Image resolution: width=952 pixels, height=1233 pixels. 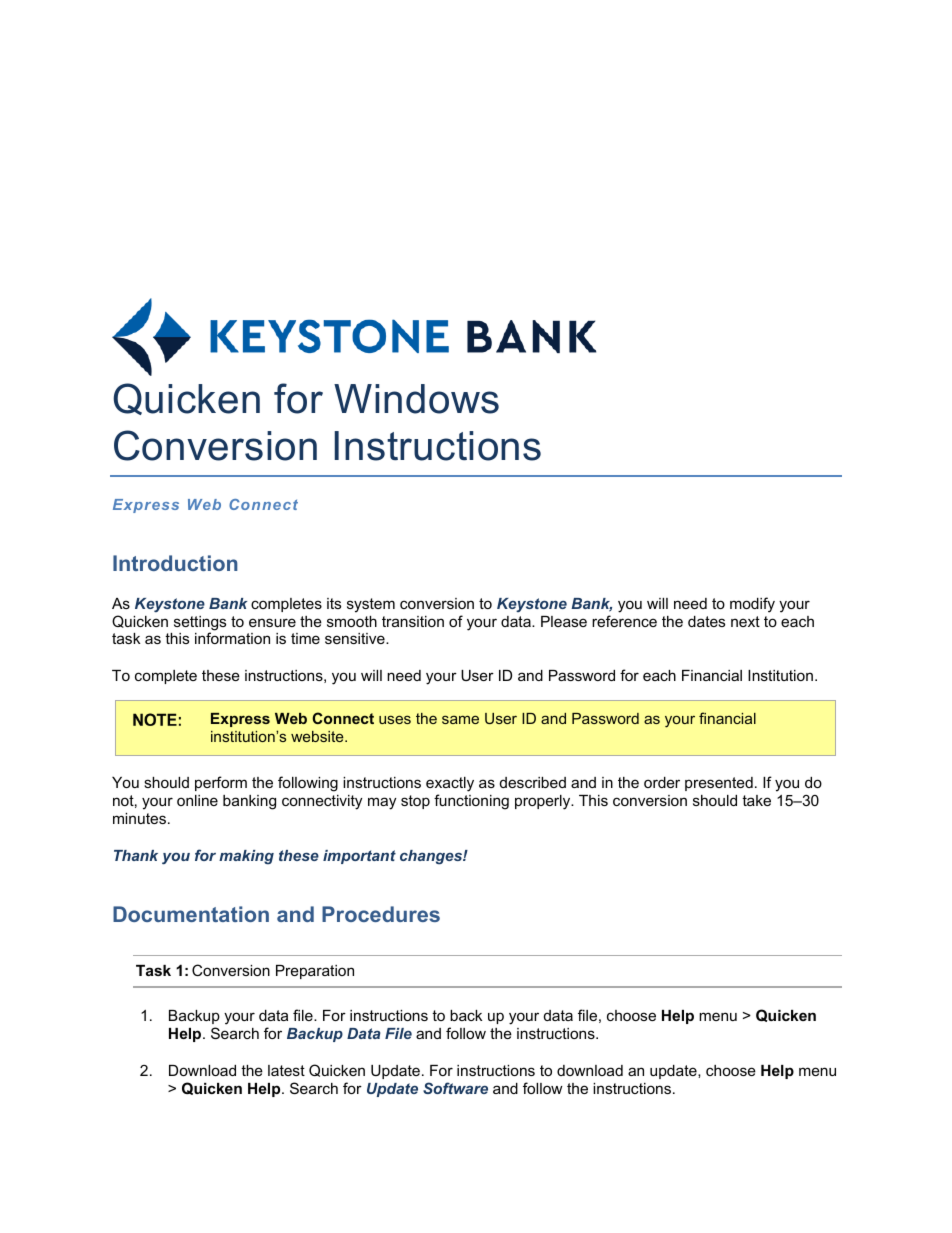 What do you see at coordinates (624, 621) in the screenshot?
I see `reference` at bounding box center [624, 621].
